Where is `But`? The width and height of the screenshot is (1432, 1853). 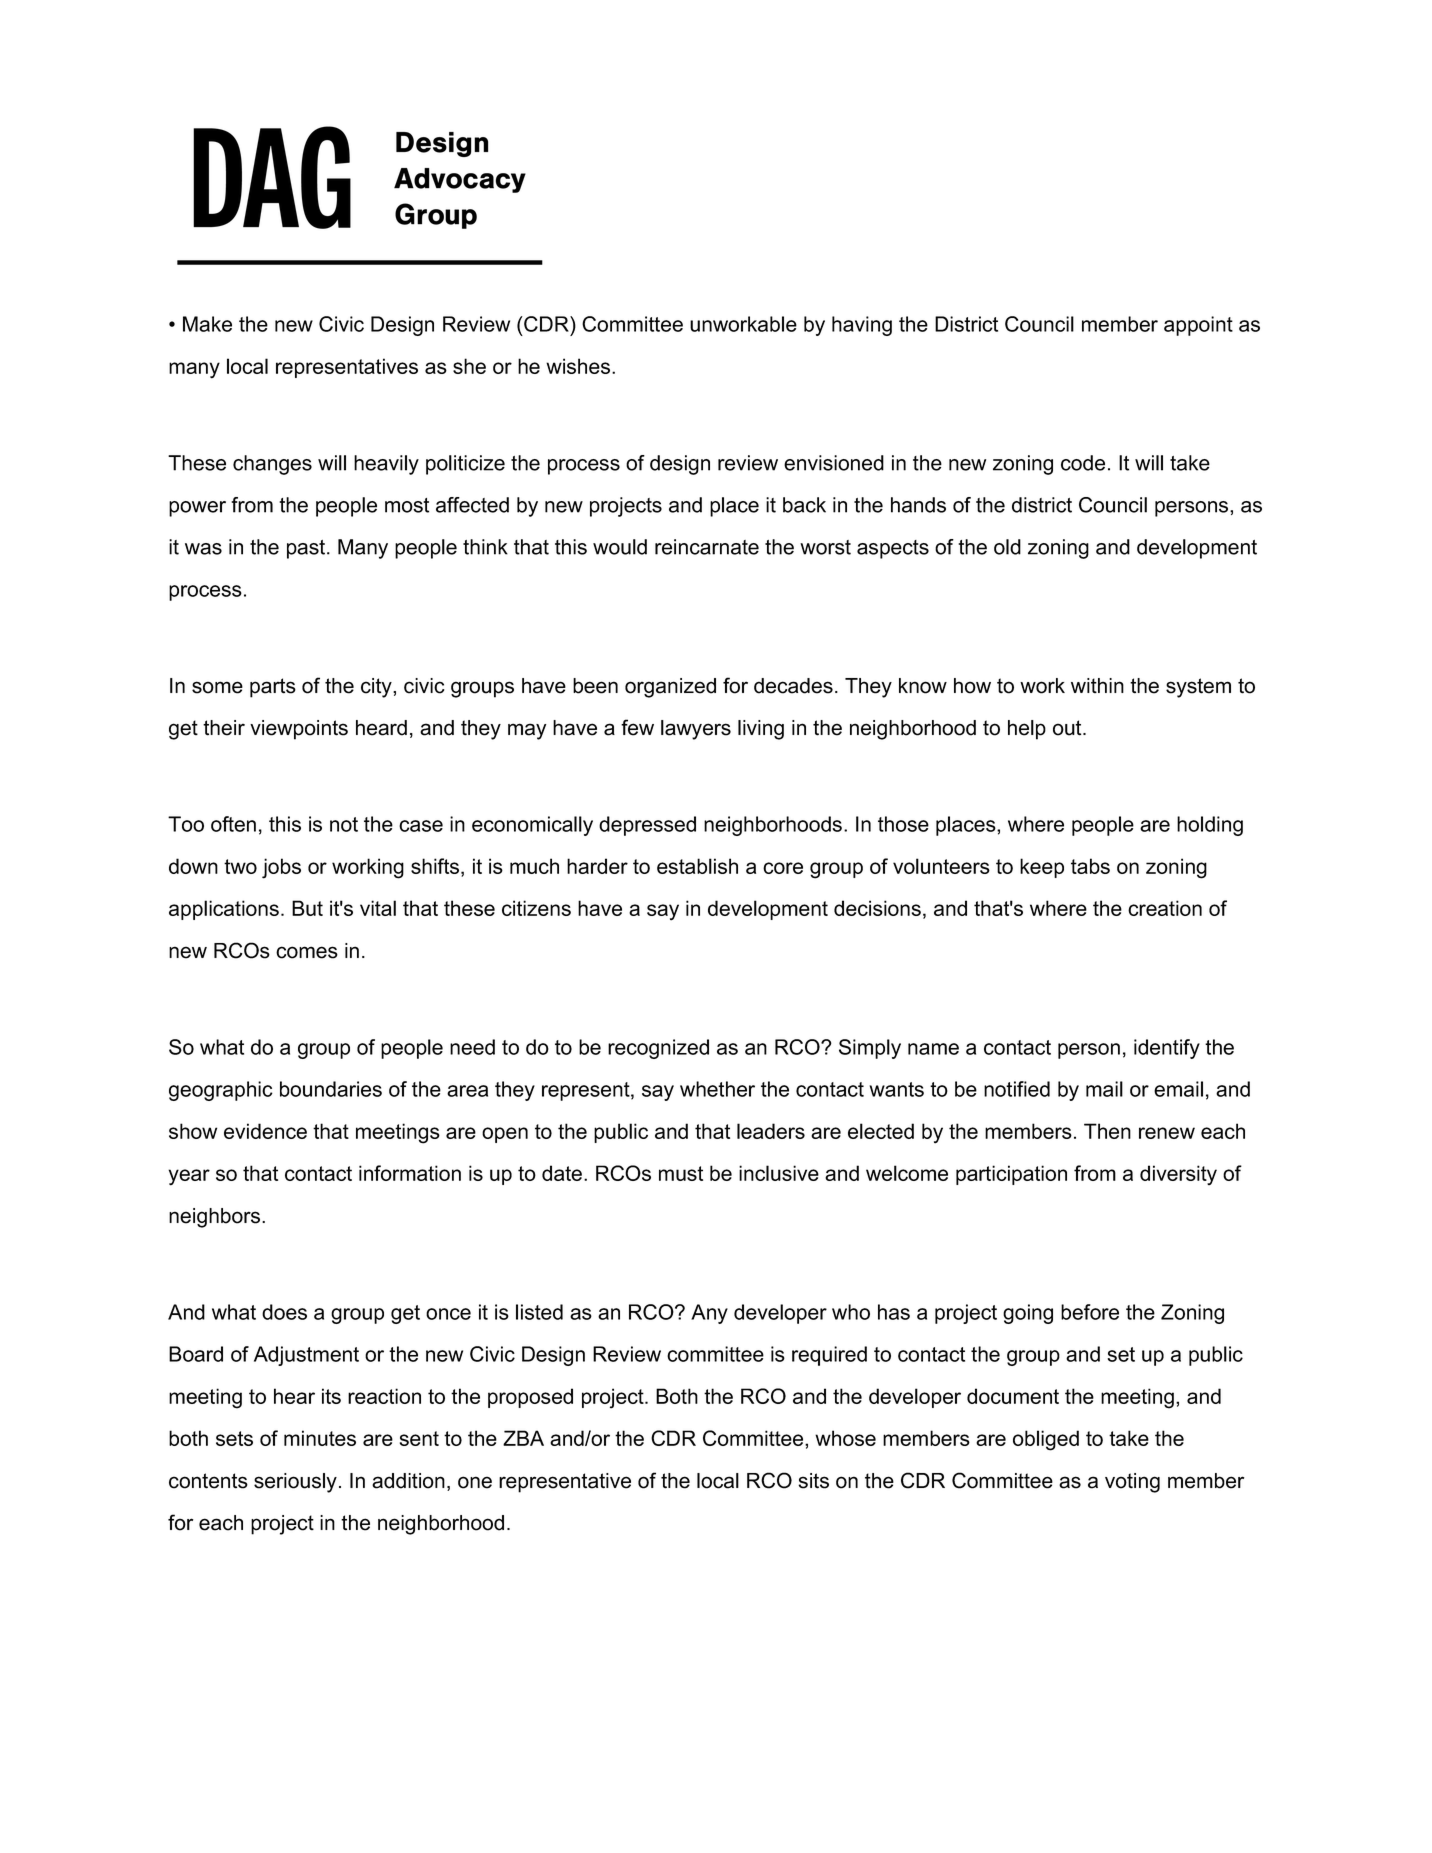
But is located at coordinates (307, 908).
